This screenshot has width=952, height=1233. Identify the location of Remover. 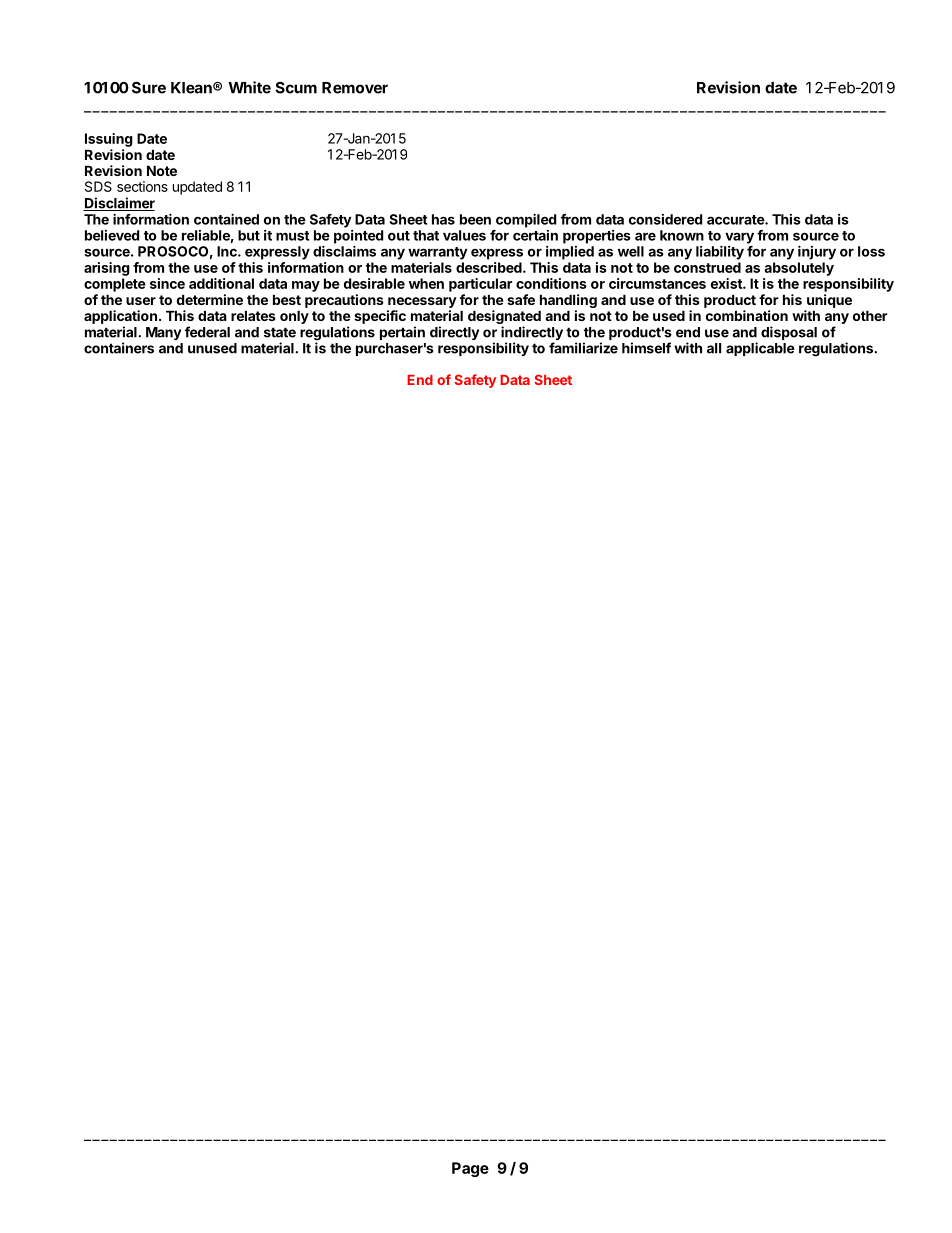
(355, 88).
